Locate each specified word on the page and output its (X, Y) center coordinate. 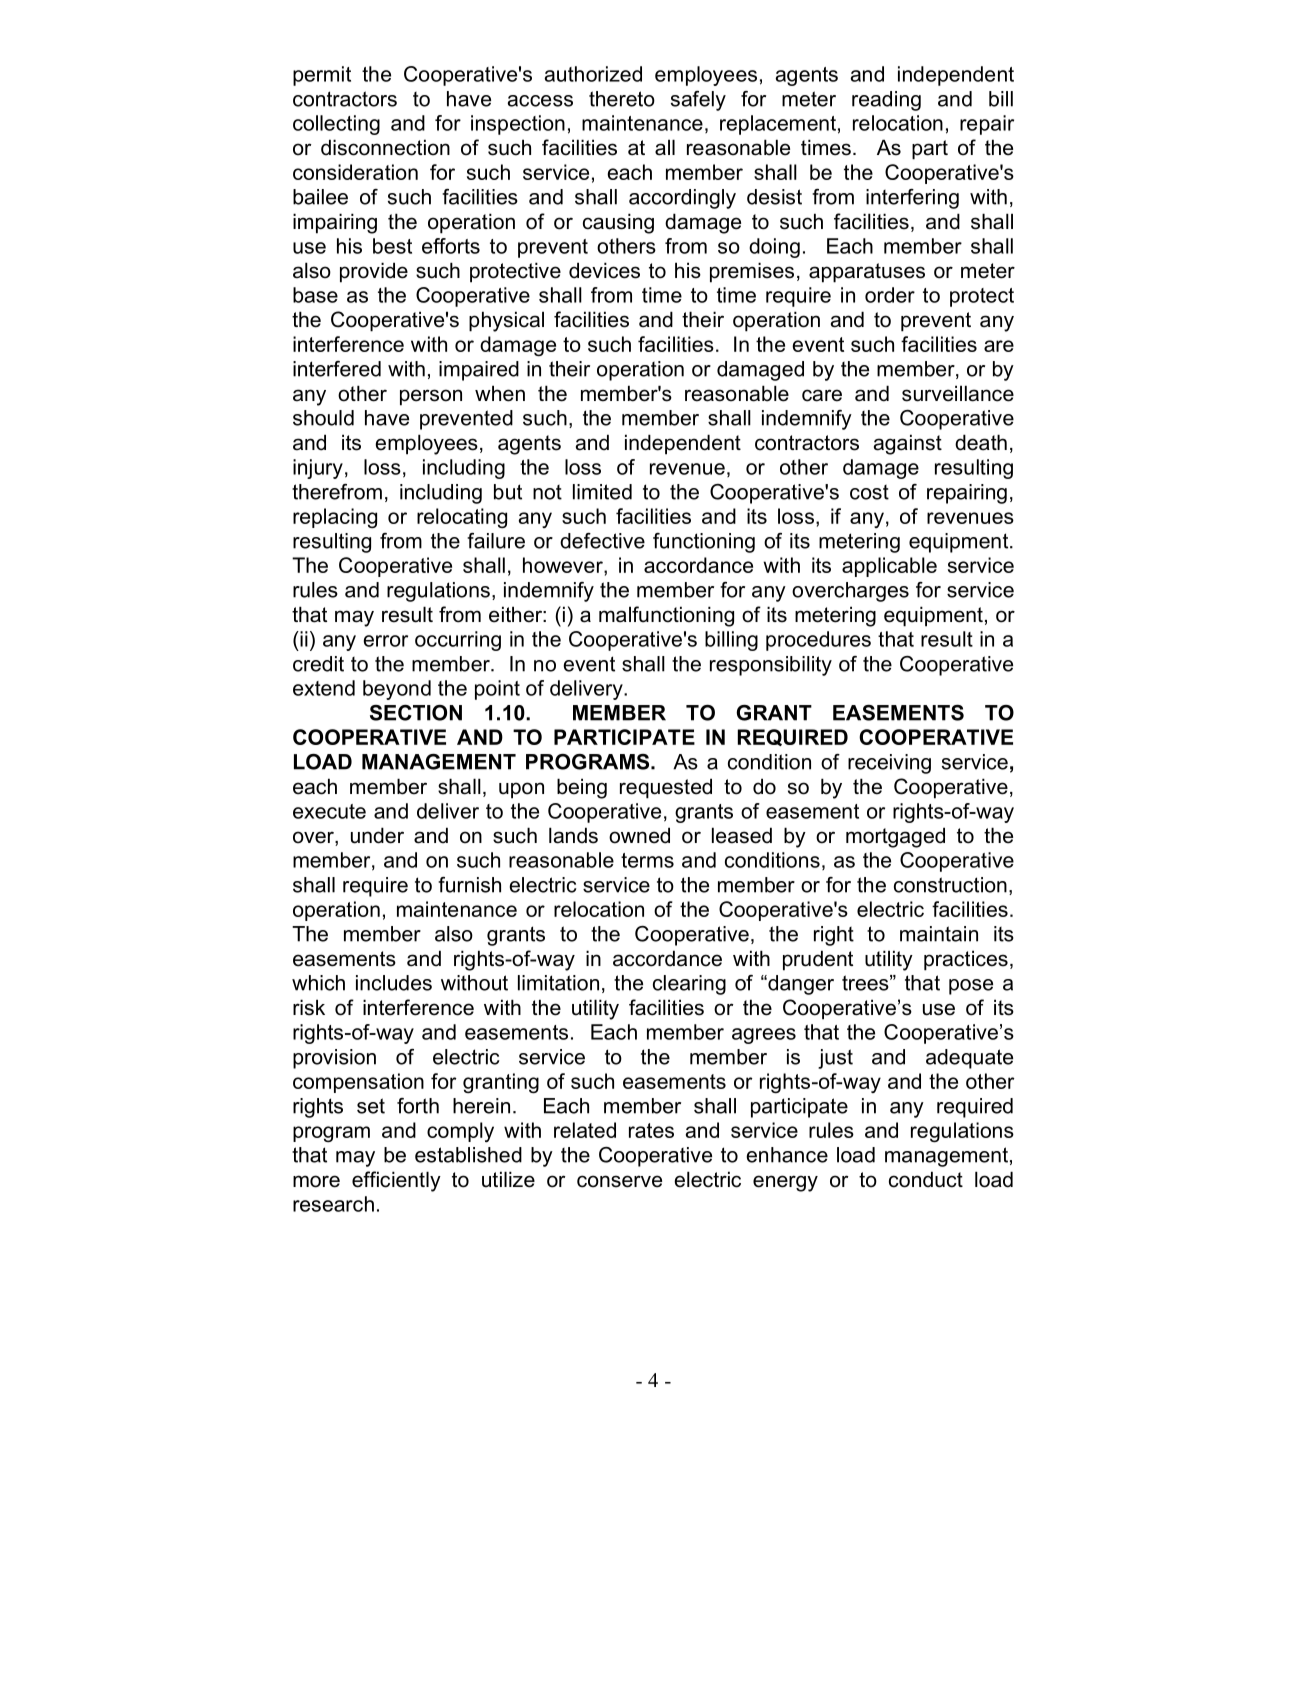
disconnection (385, 147)
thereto (622, 99)
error (385, 641)
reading (886, 101)
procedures (818, 641)
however (564, 565)
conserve (619, 1181)
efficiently (396, 1181)
